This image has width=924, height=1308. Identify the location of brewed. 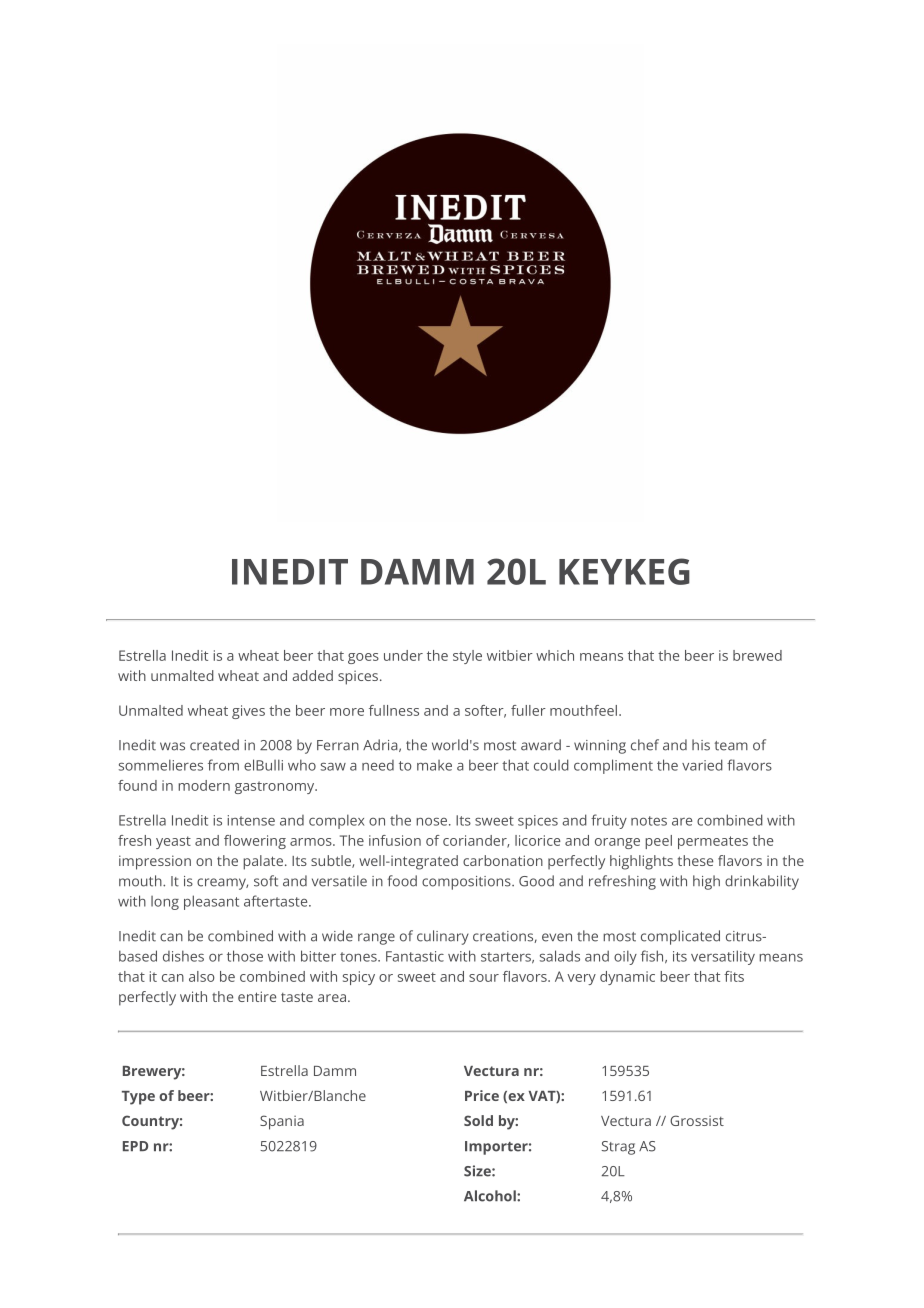
(757, 655).
